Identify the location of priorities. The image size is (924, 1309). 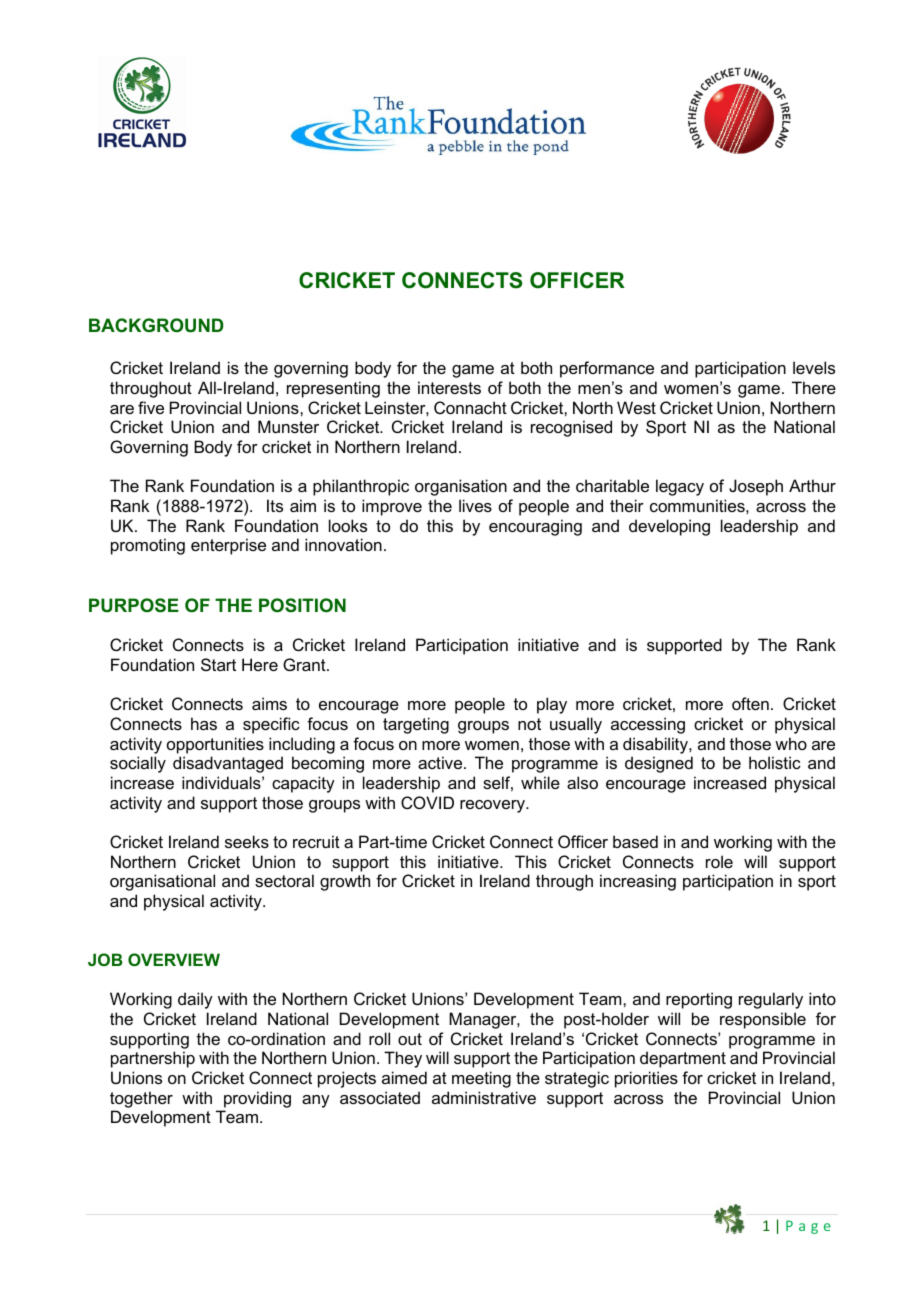
(646, 1079).
